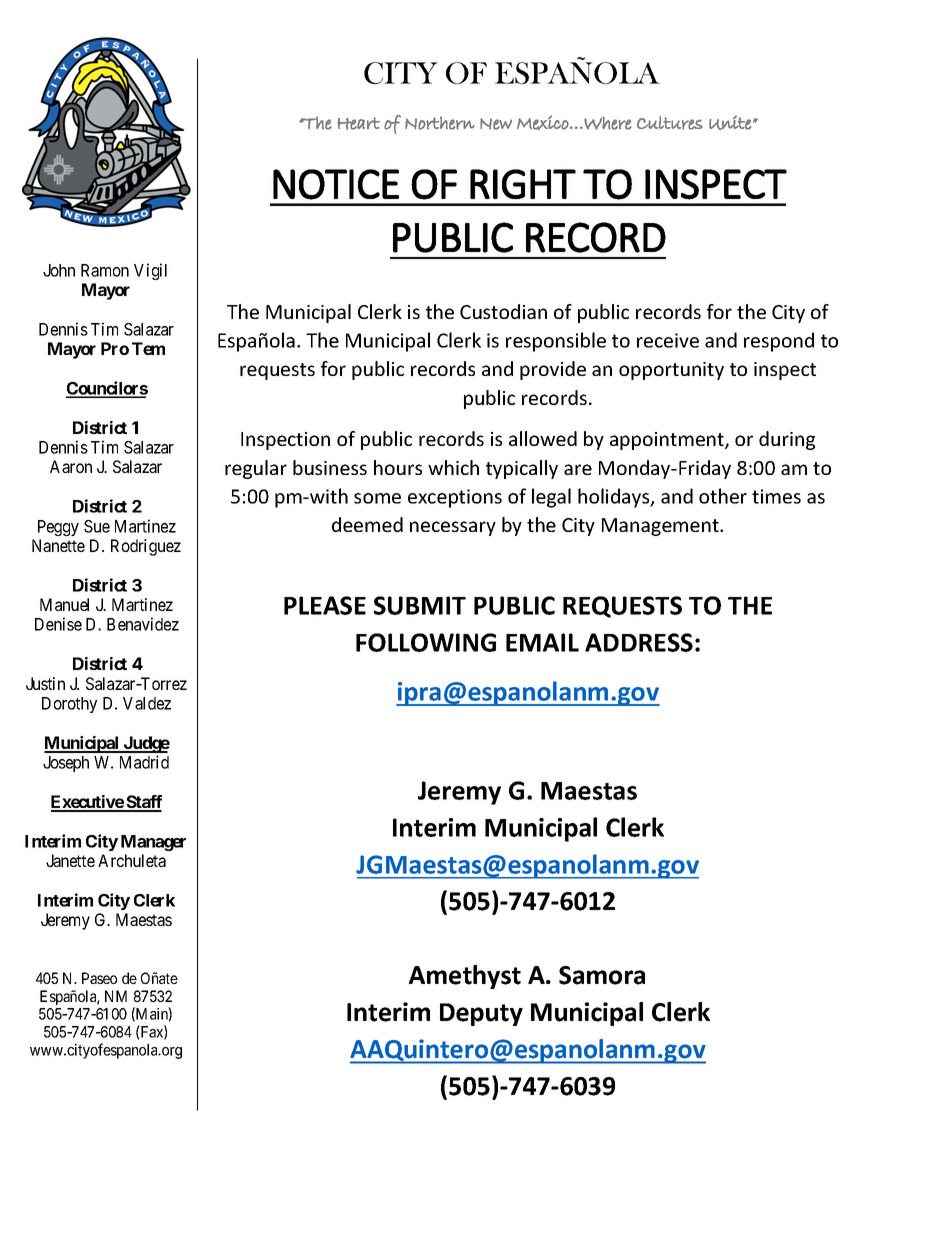  What do you see at coordinates (440, 123) in the image?
I see `Northern` at bounding box center [440, 123].
